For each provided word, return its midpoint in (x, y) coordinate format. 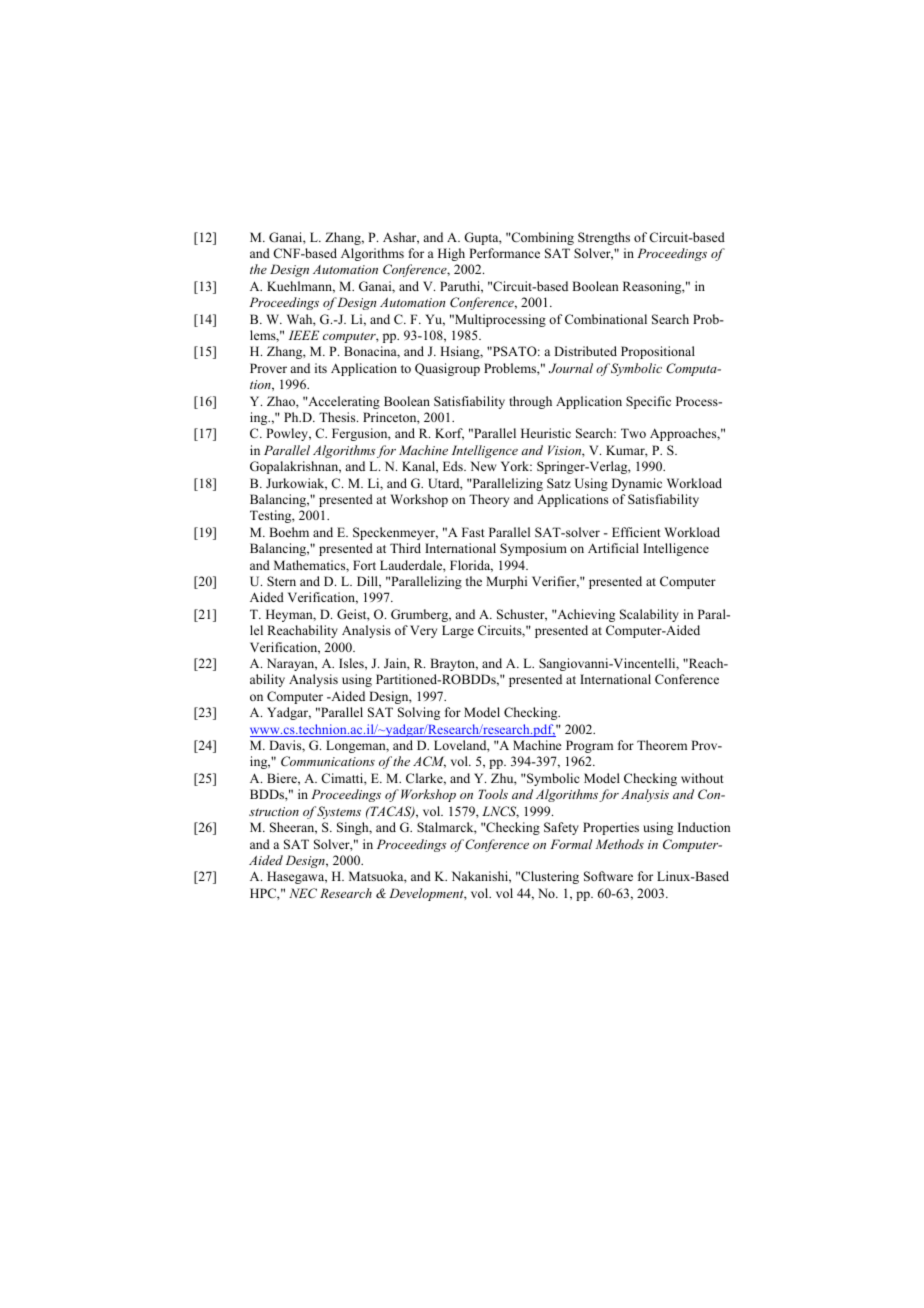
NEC (303, 893)
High (451, 254)
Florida (471, 566)
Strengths (604, 238)
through (530, 402)
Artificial (613, 548)
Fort (364, 565)
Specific (648, 402)
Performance (504, 253)
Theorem (662, 745)
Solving (419, 713)
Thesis (338, 417)
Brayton (454, 664)
